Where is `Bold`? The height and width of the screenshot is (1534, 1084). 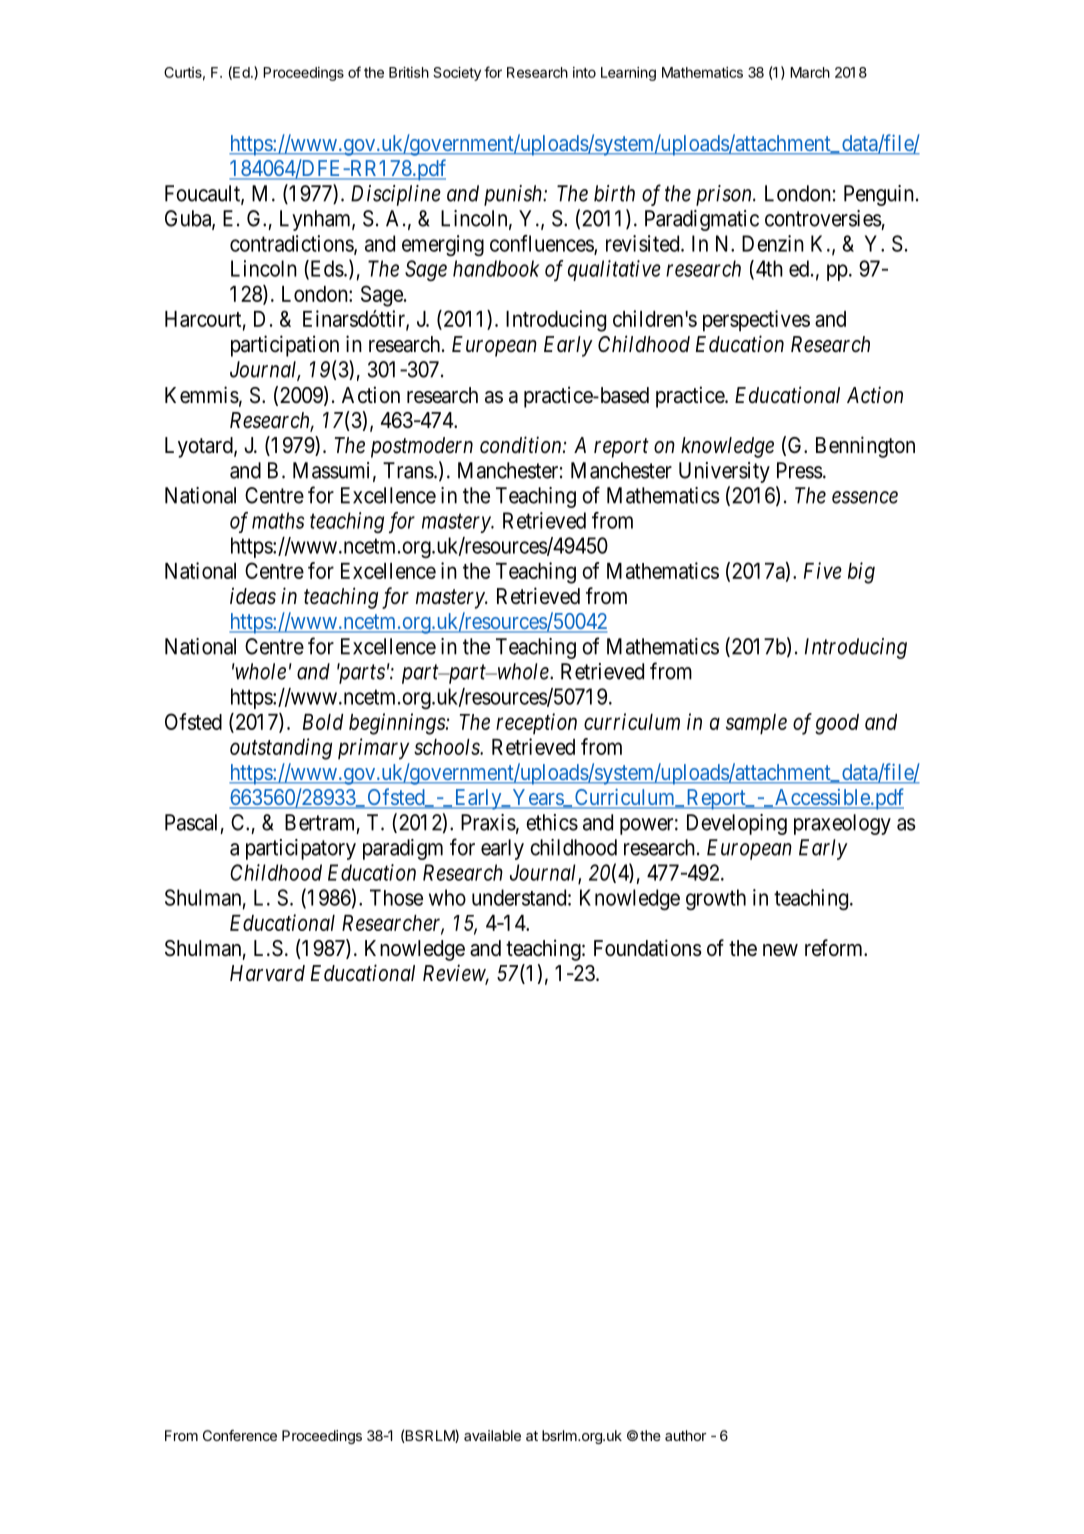
Bold is located at coordinates (323, 722).
